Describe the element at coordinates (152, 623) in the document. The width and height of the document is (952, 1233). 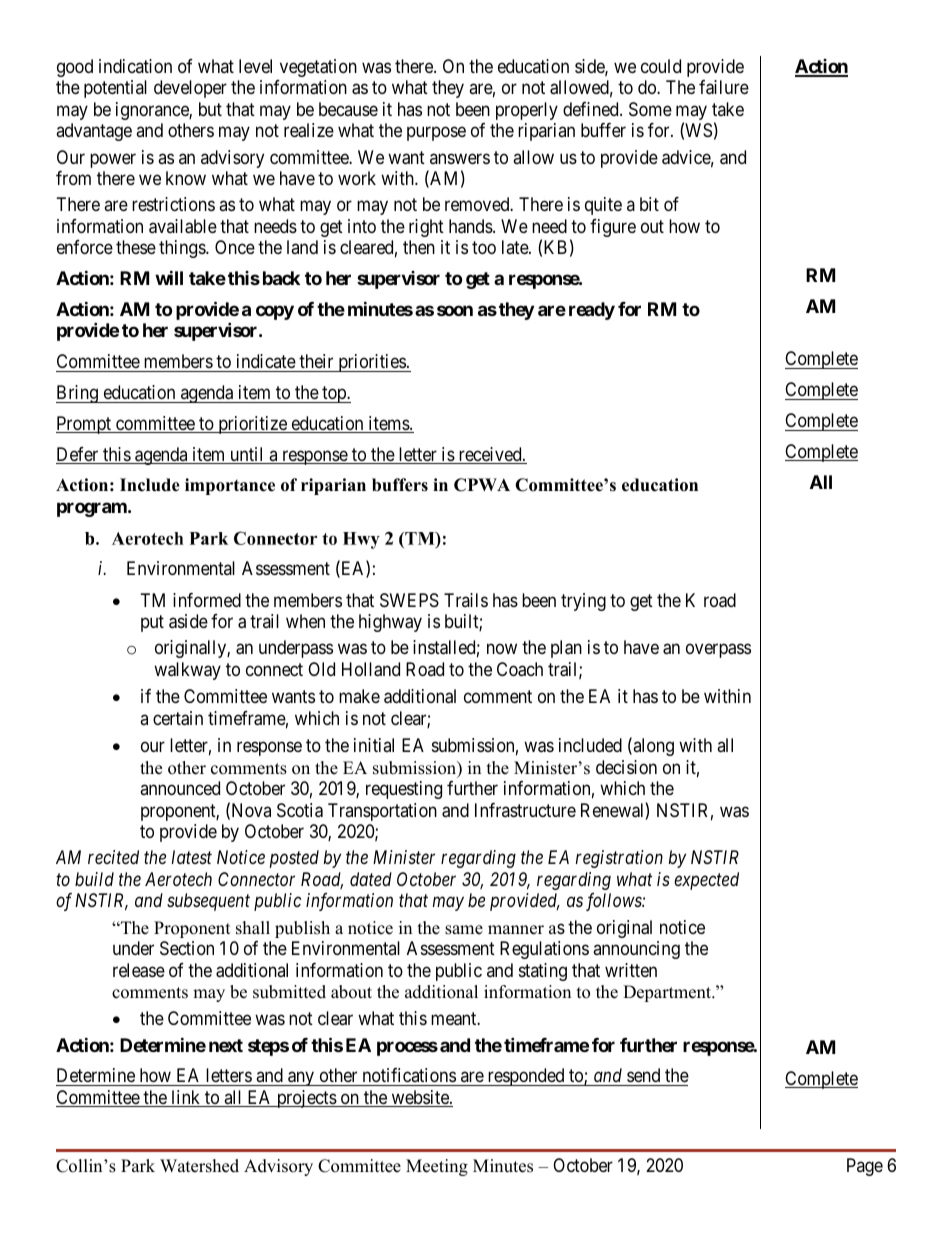
I see `put` at that location.
